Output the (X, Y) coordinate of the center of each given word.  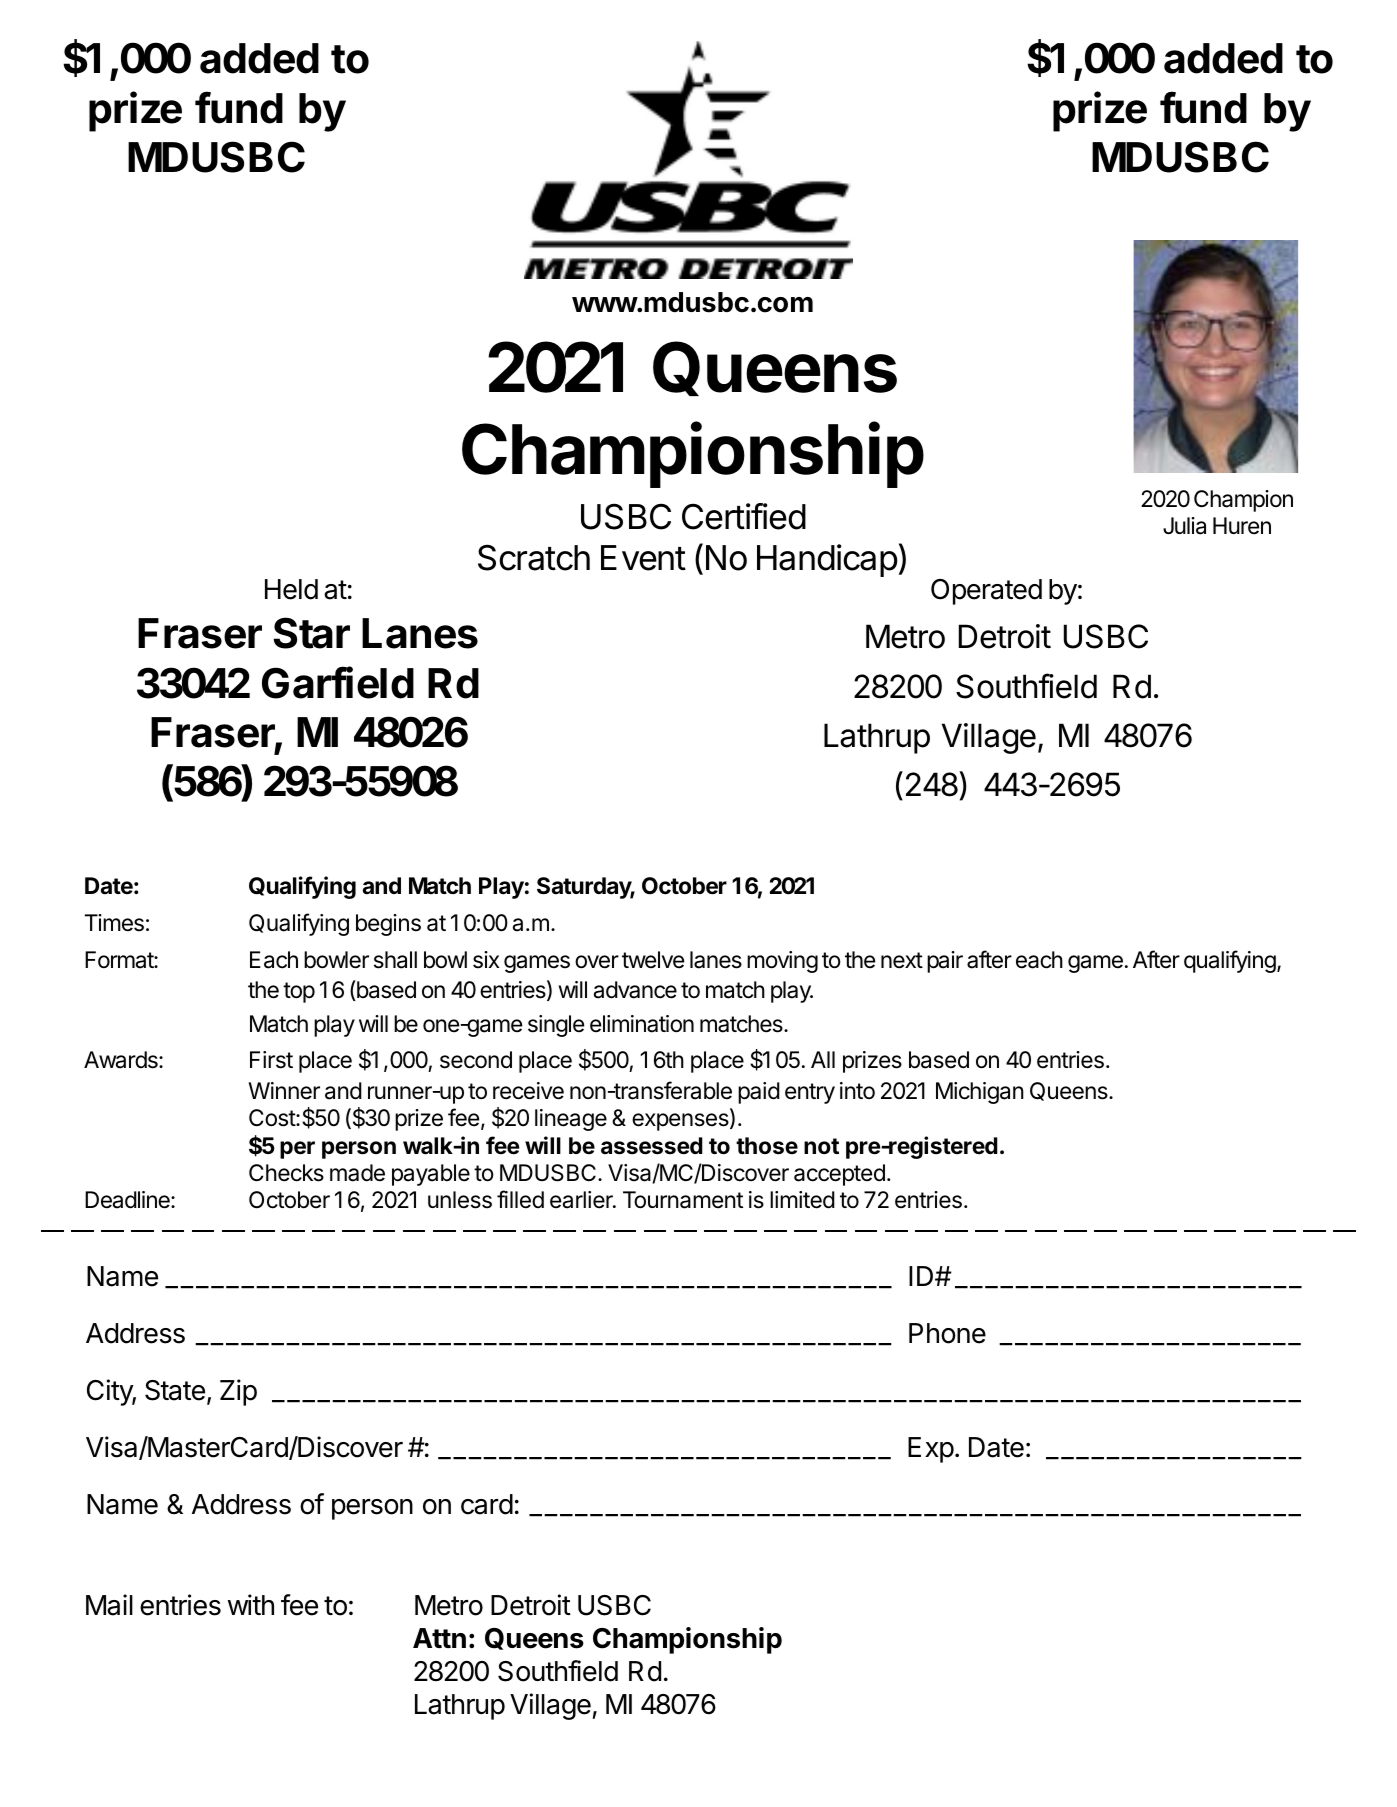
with (251, 1604)
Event (643, 558)
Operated (986, 592)
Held (291, 589)
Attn (439, 1638)
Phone (947, 1333)
